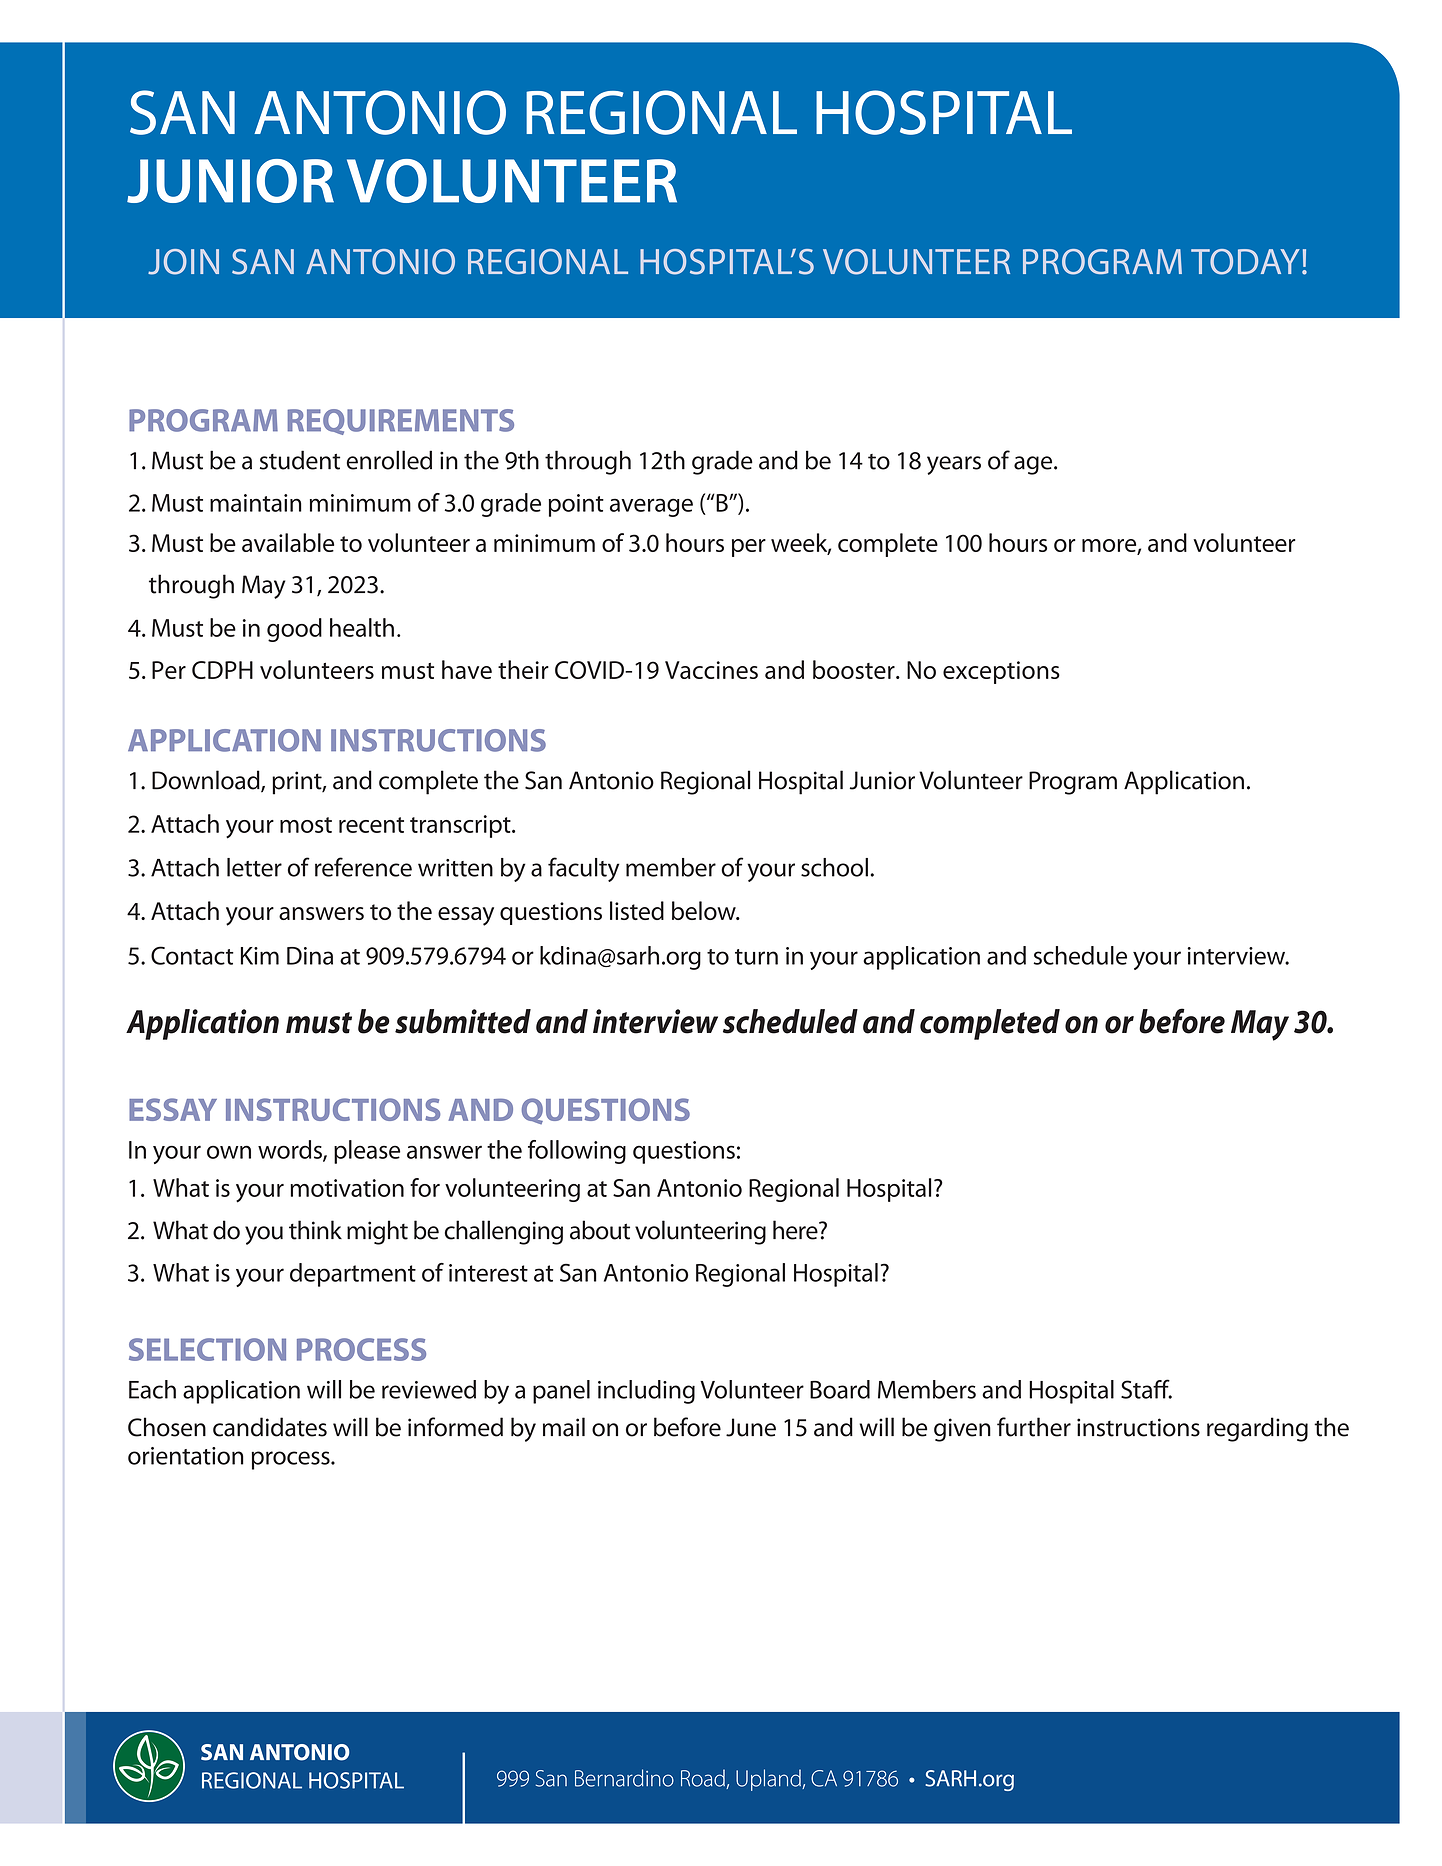 Image resolution: width=1442 pixels, height=1866 pixels. What do you see at coordinates (651, 507) in the screenshot?
I see `average` at bounding box center [651, 507].
